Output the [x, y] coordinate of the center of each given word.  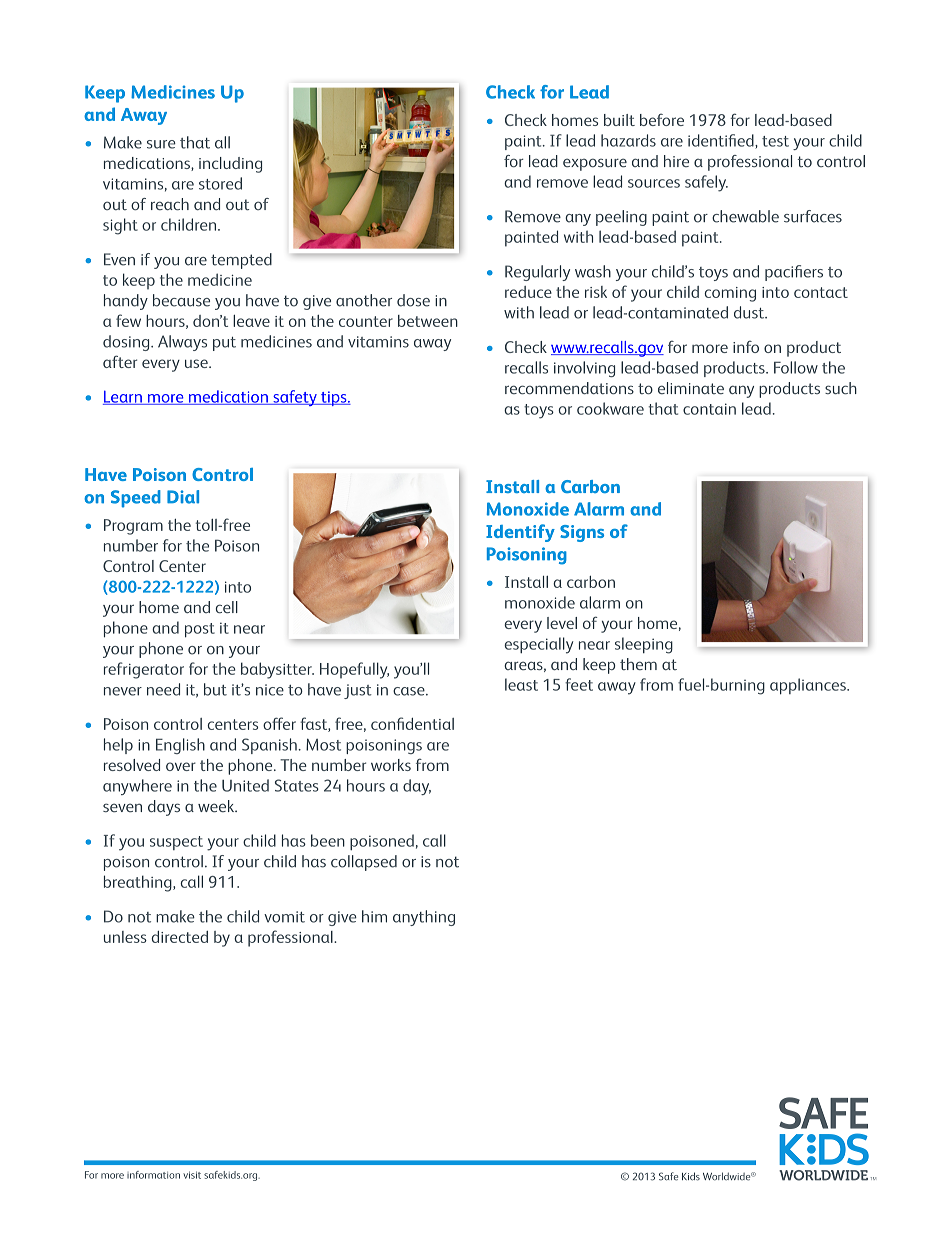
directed [179, 937]
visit [192, 1175]
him [374, 916]
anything [424, 918]
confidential [412, 723]
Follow [796, 367]
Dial [183, 497]
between [428, 321]
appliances [809, 686]
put [224, 344]
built [619, 120]
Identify [520, 533]
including [230, 165]
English [180, 746]
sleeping [644, 645]
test [775, 141]
